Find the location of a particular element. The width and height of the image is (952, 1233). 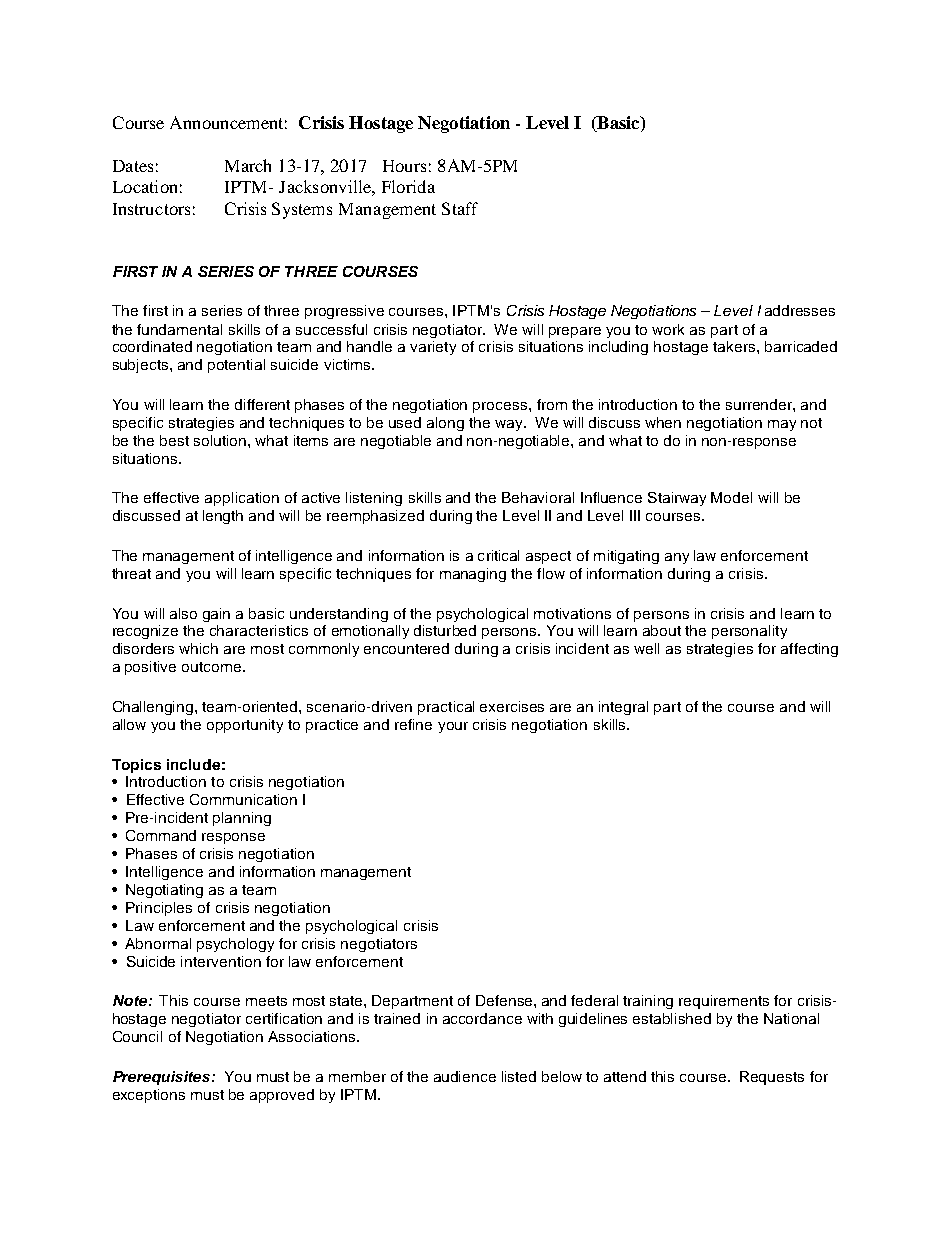

addresses is located at coordinates (800, 310).
